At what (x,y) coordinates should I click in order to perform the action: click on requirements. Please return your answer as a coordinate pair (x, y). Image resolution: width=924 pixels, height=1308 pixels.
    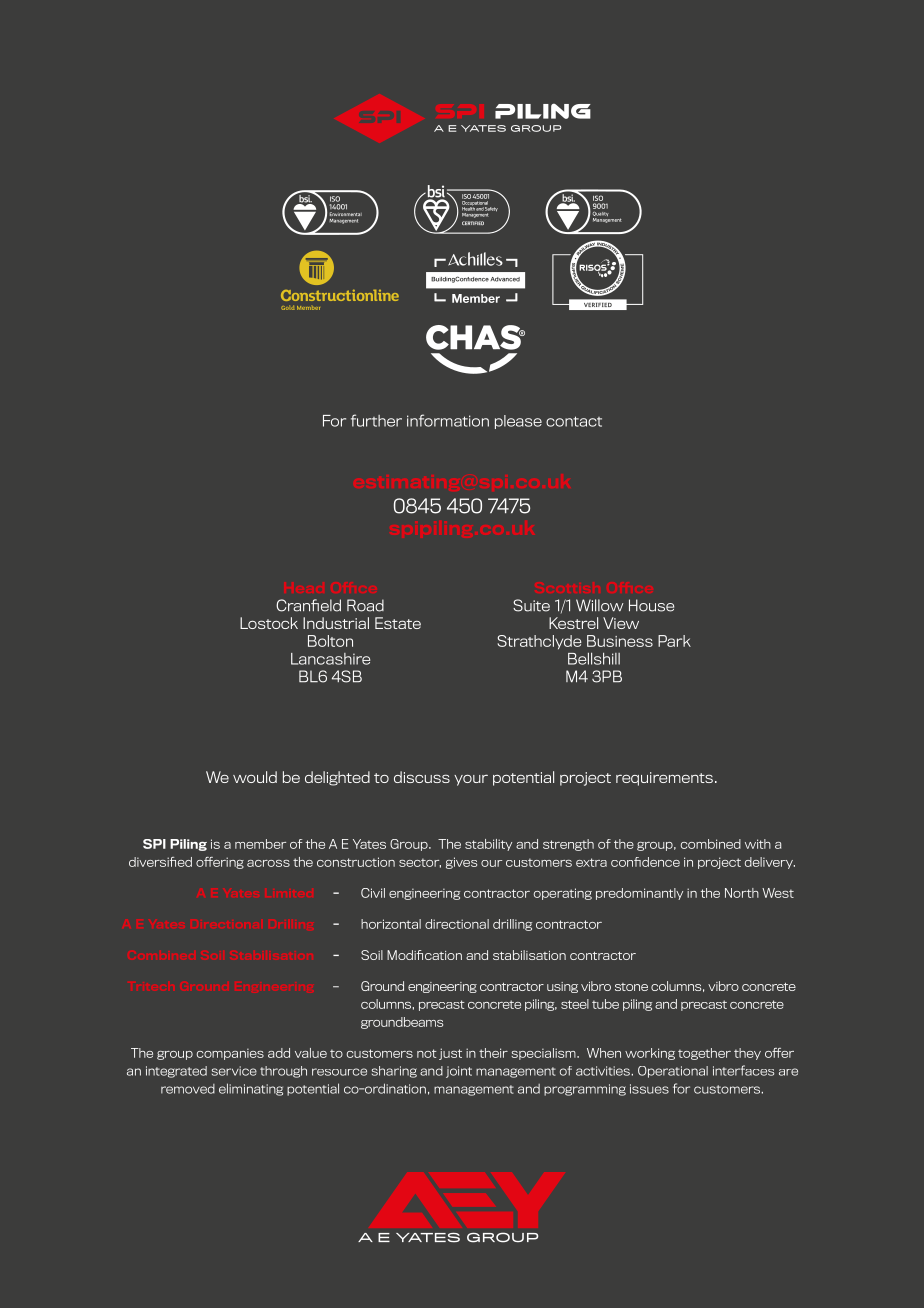
    Looking at the image, I should click on (664, 779).
